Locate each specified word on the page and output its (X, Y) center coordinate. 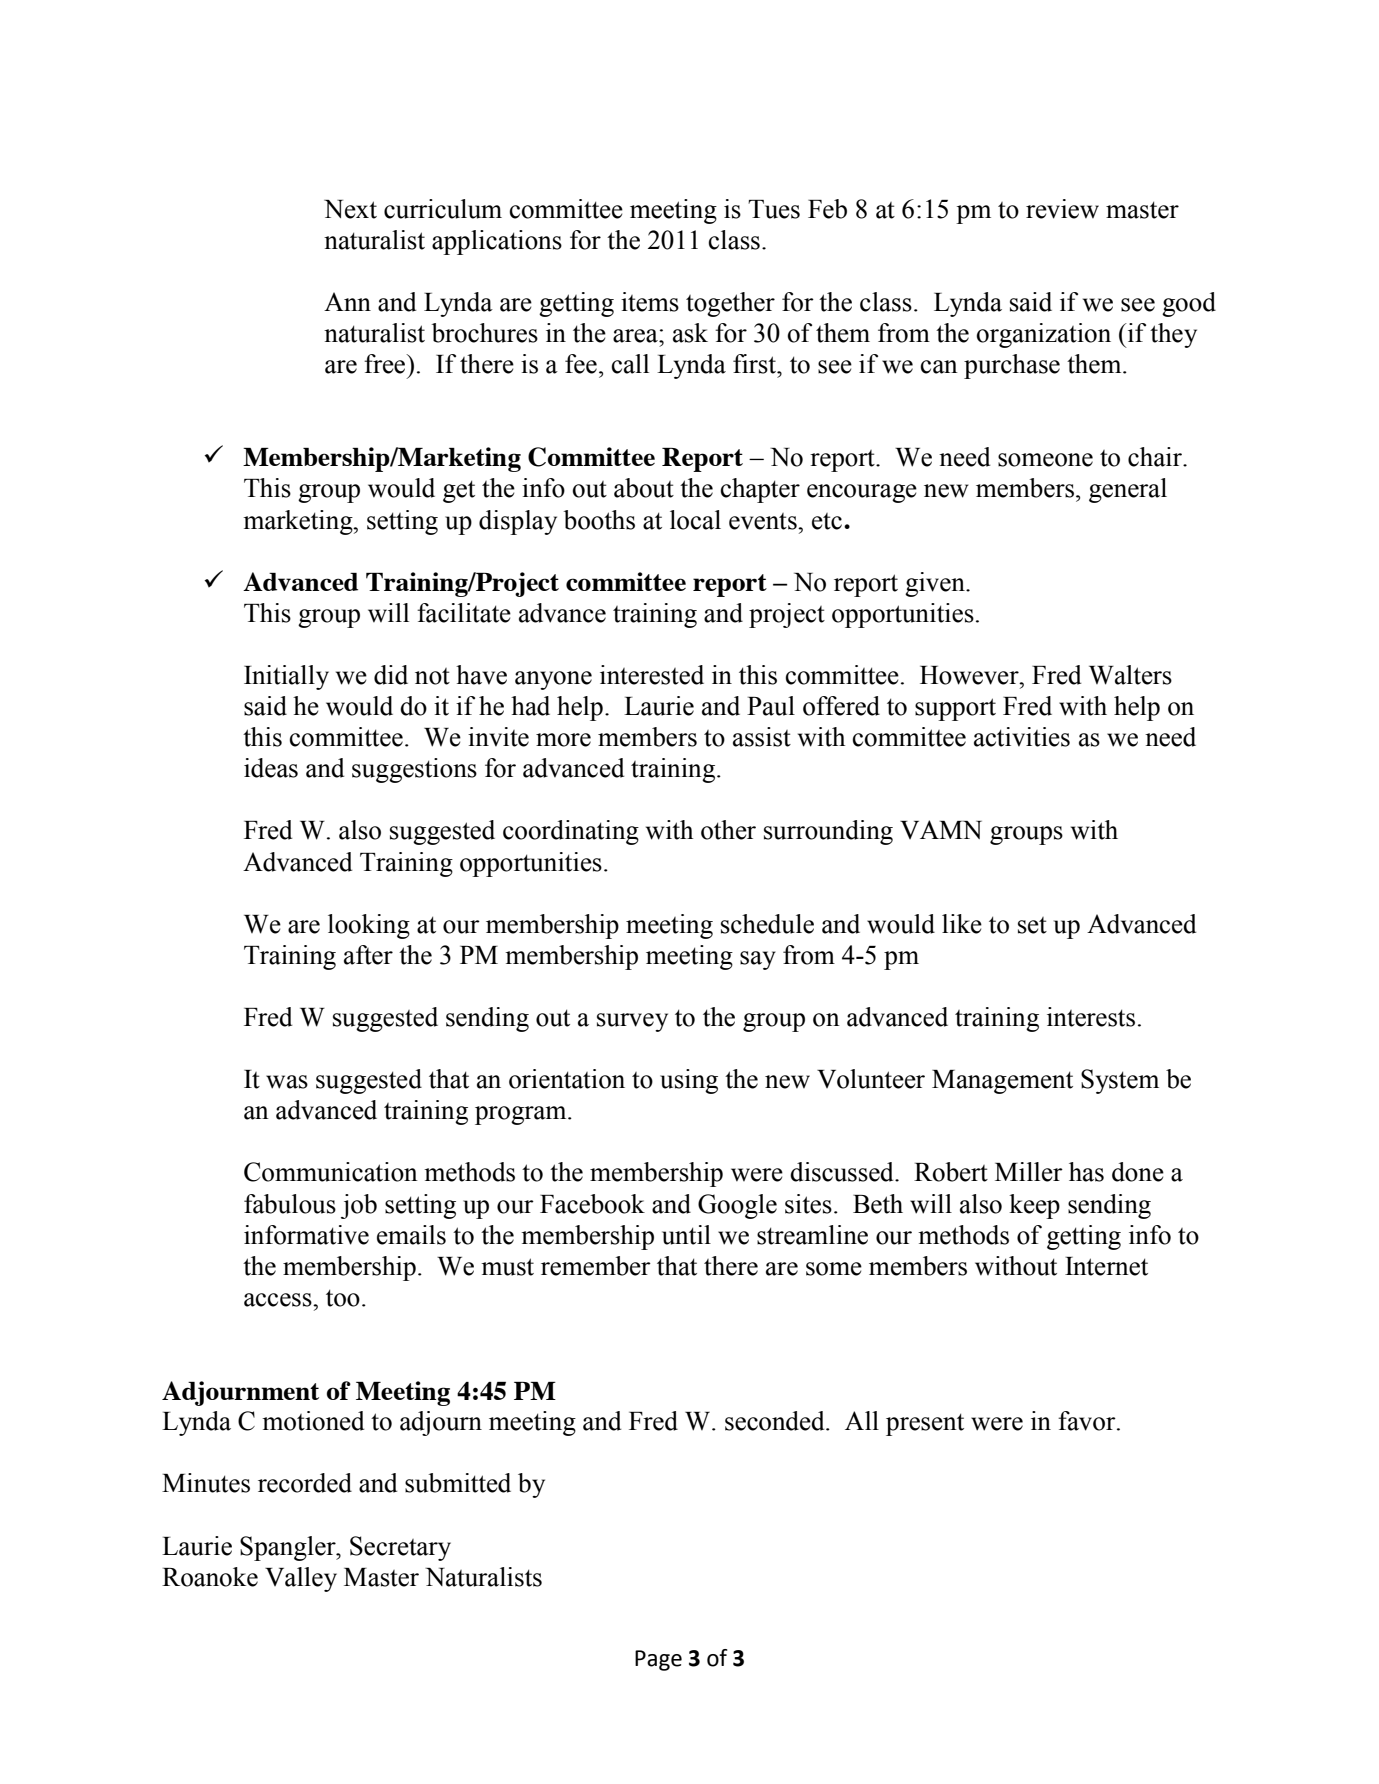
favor (1088, 1421)
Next (350, 209)
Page (658, 1660)
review (1062, 209)
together (730, 304)
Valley (301, 1579)
